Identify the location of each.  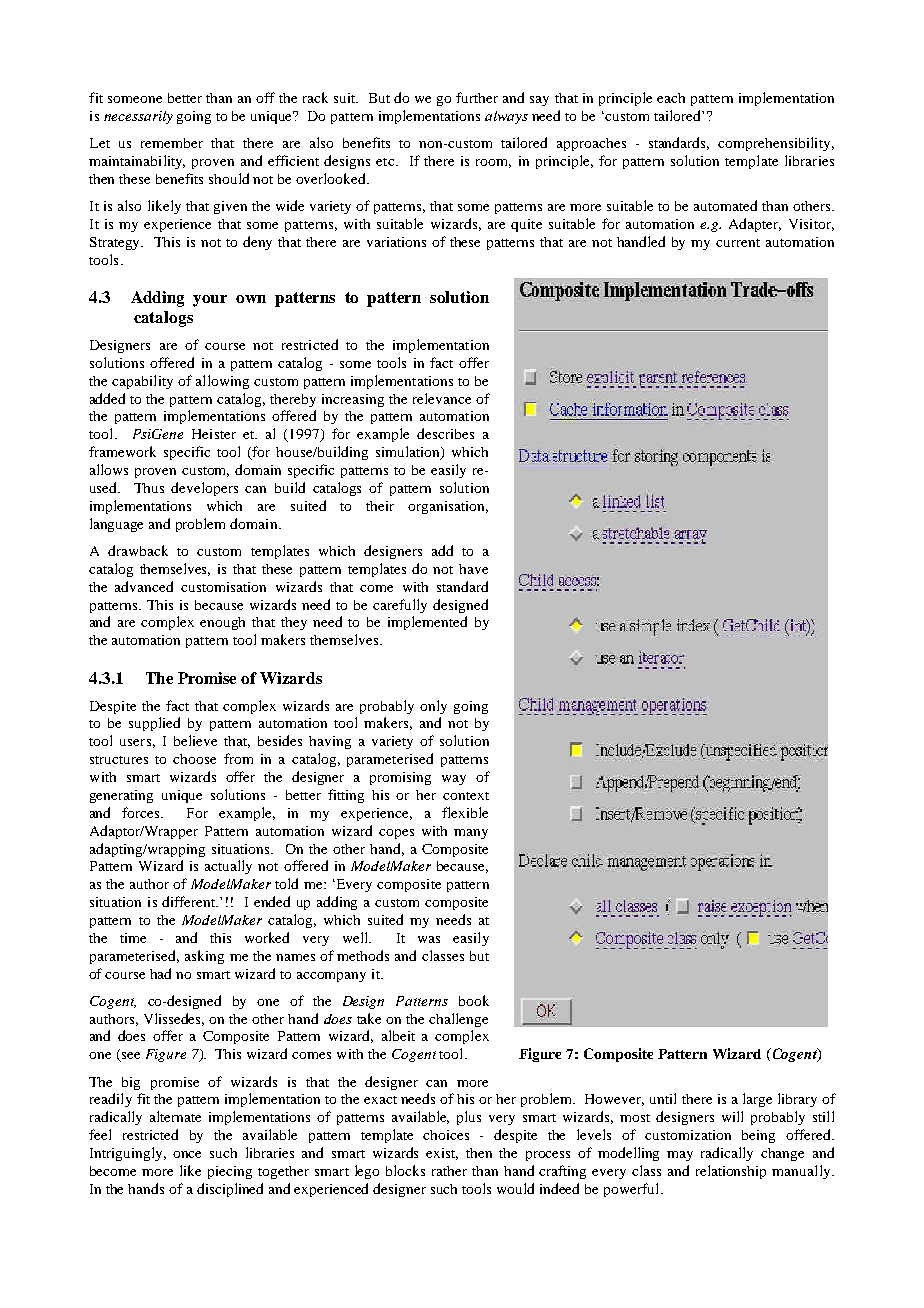
(671, 98).
